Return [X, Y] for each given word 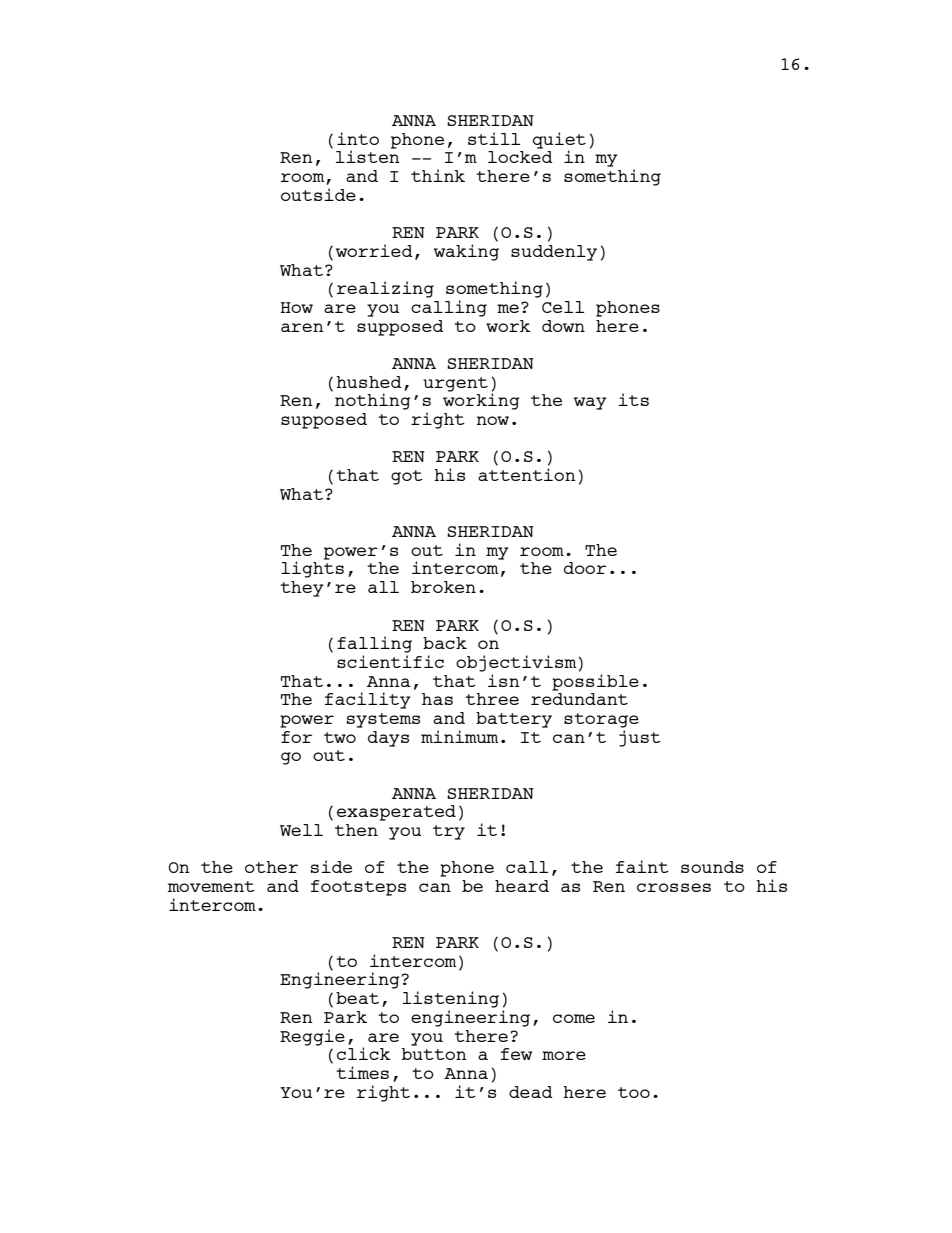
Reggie [312, 1037]
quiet [559, 141]
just [640, 737]
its [633, 399]
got [407, 477]
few [516, 1054]
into [358, 138]
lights [312, 568]
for [296, 737]
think [438, 175]
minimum [459, 736]
